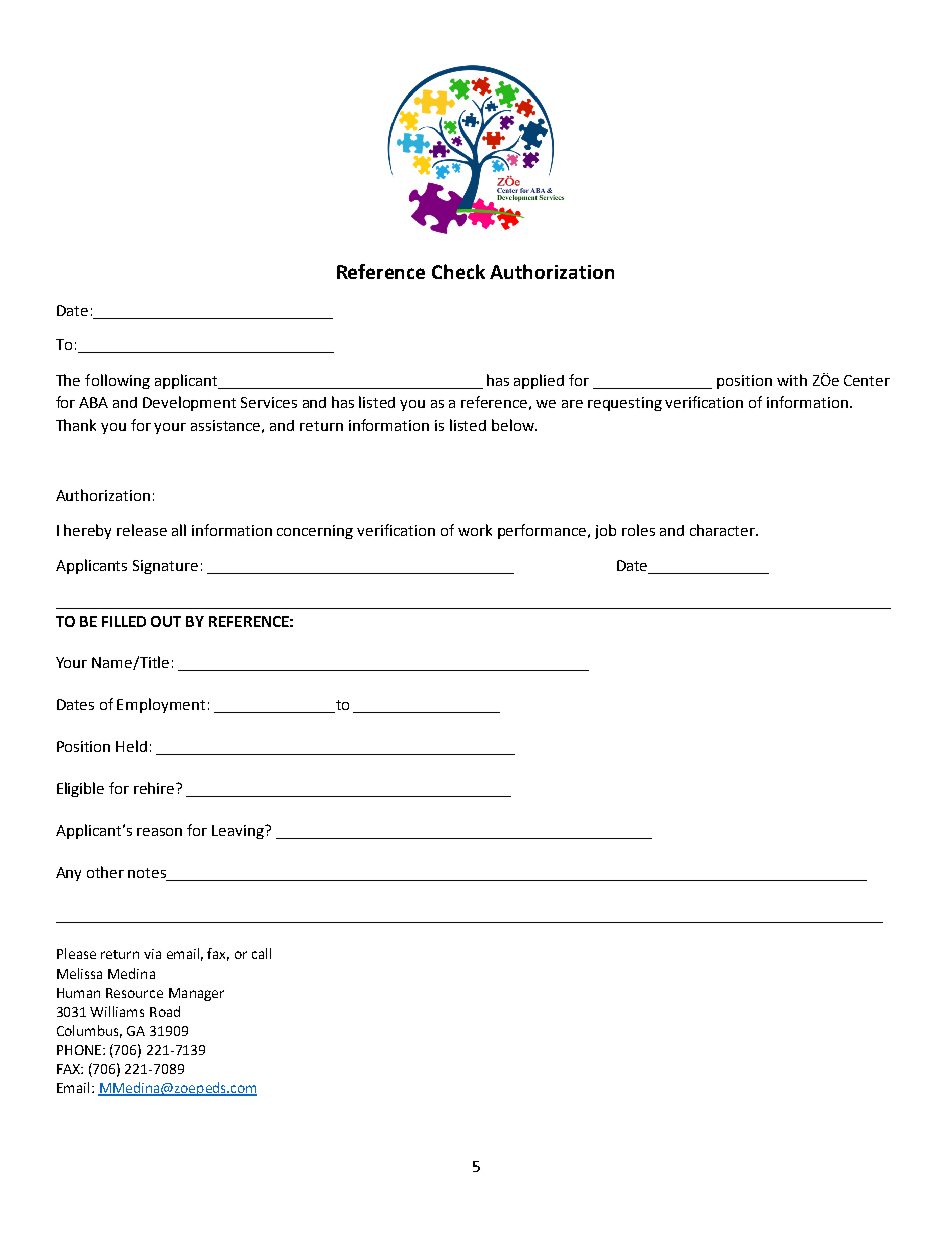 This screenshot has width=952, height=1233. Describe the element at coordinates (165, 1011) in the screenshot. I see `Road` at that location.
